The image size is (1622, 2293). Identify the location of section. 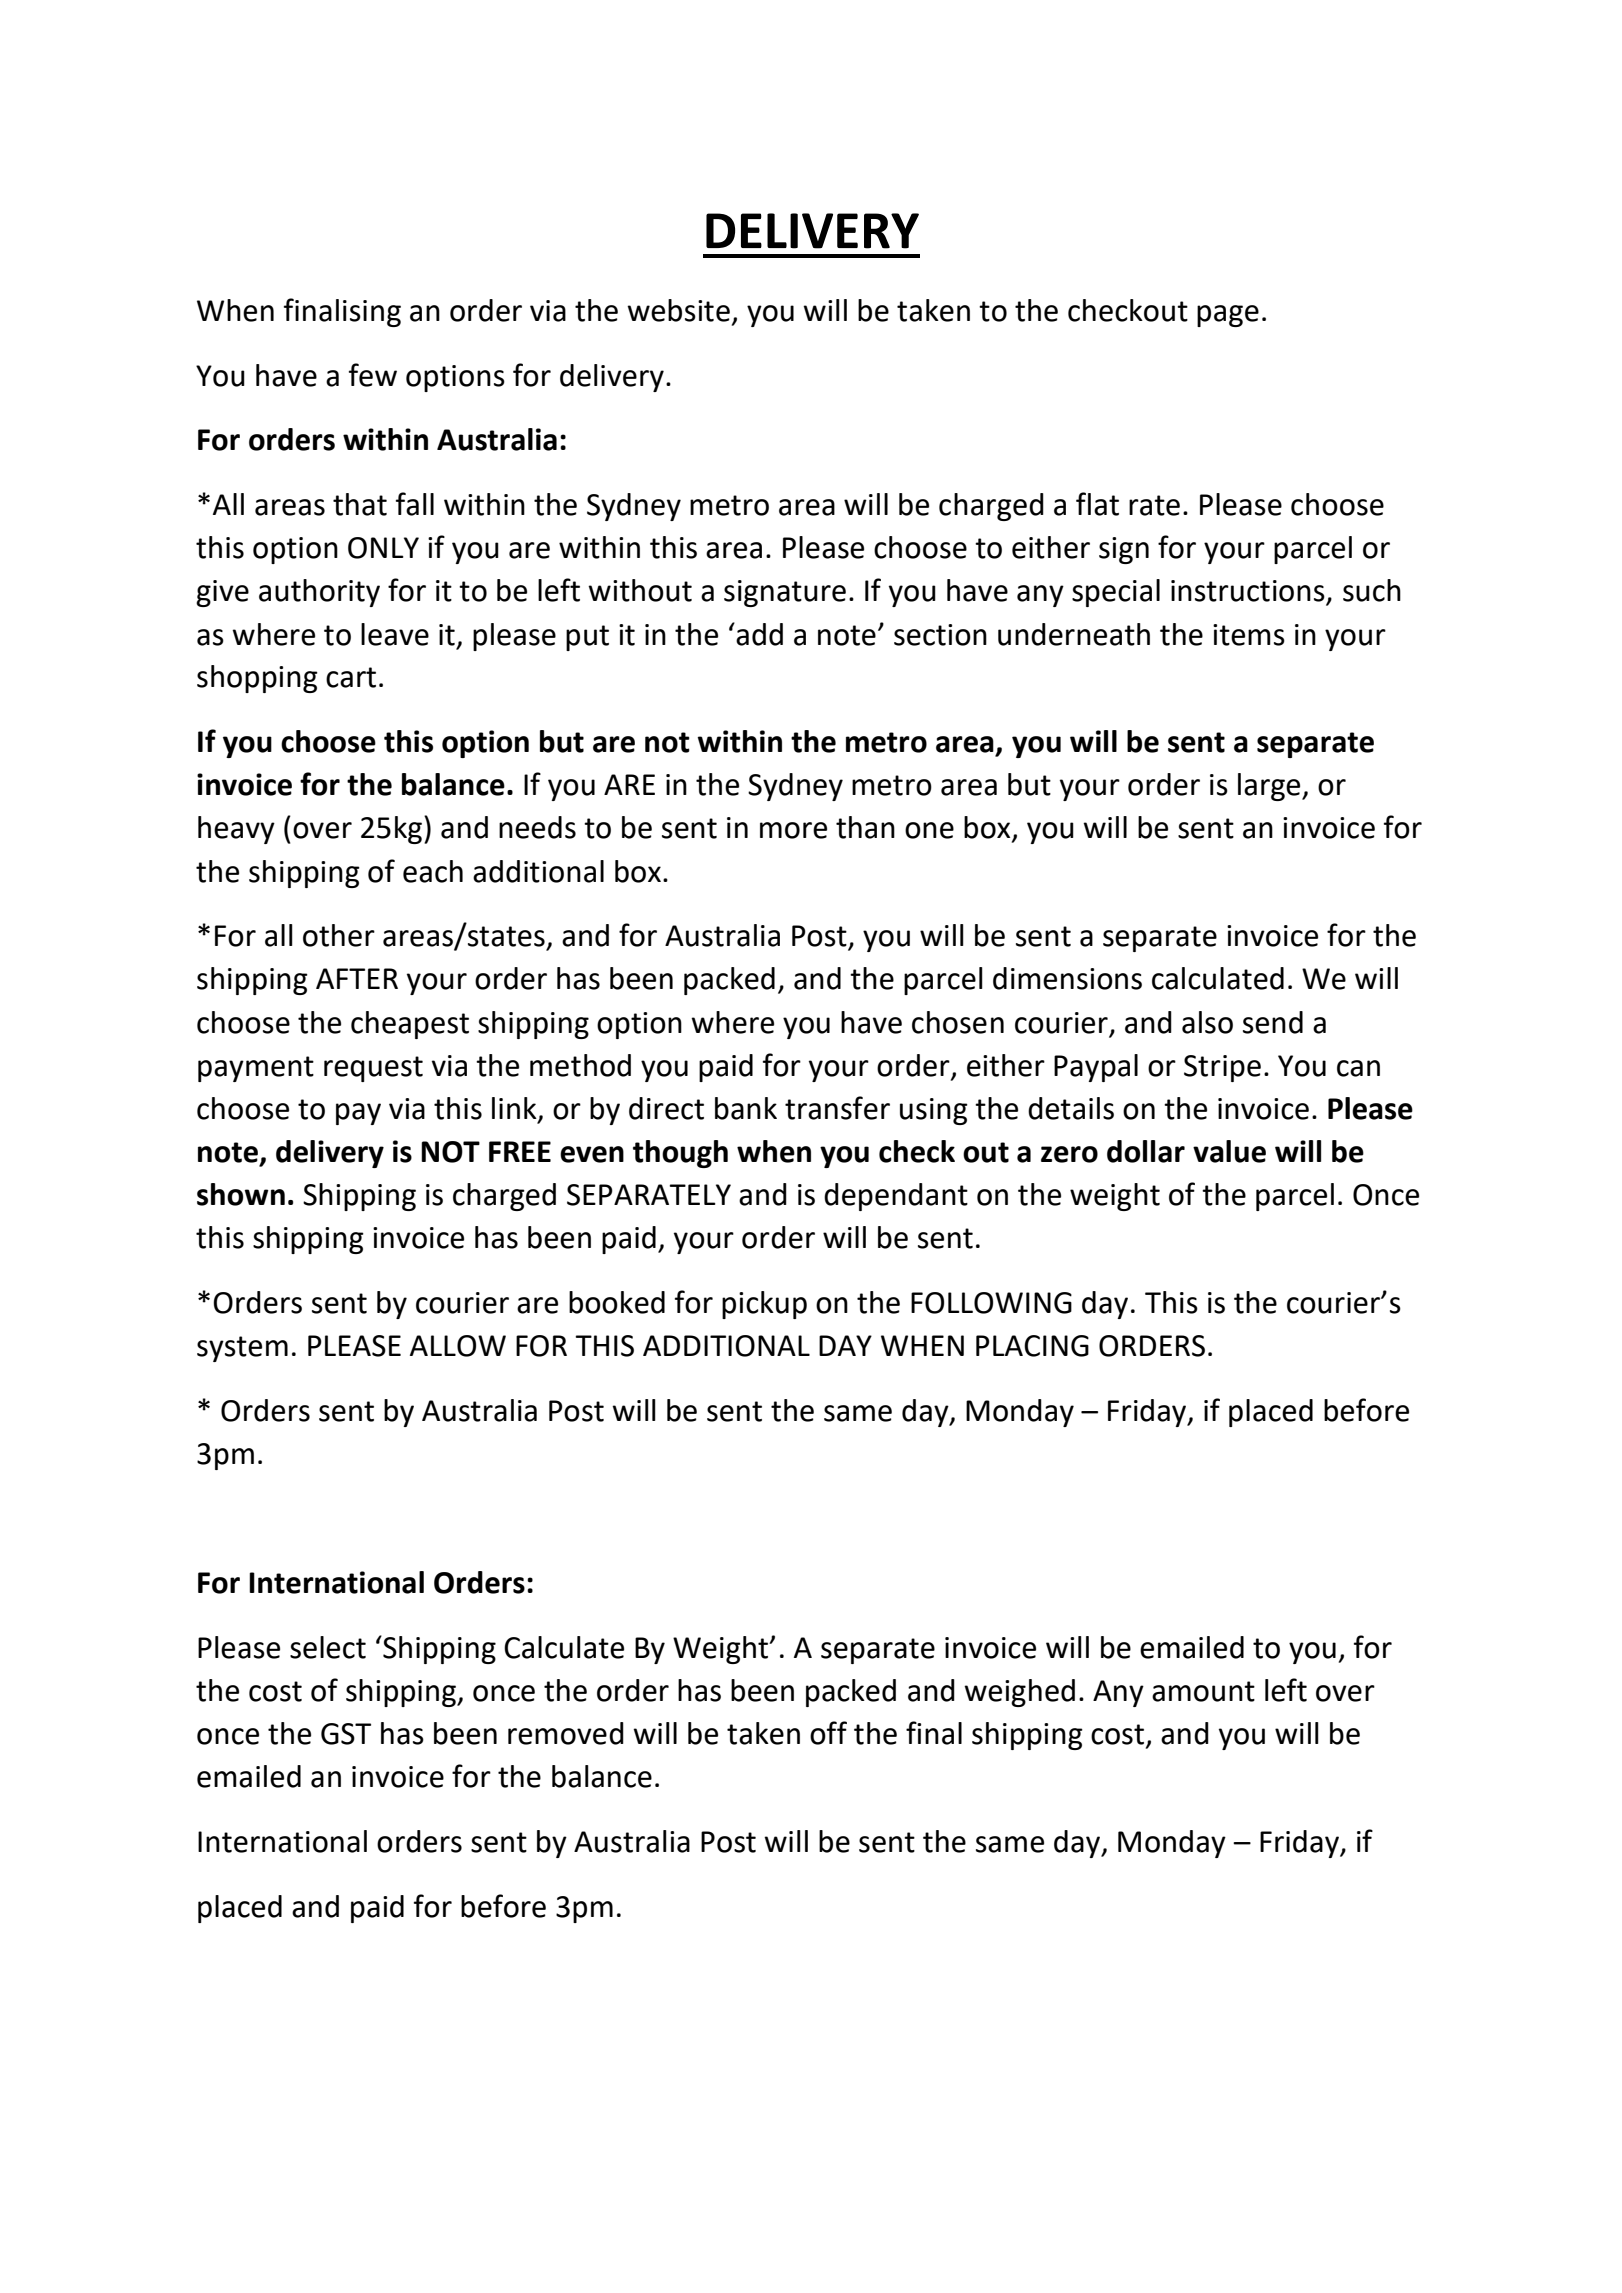
(940, 635).
